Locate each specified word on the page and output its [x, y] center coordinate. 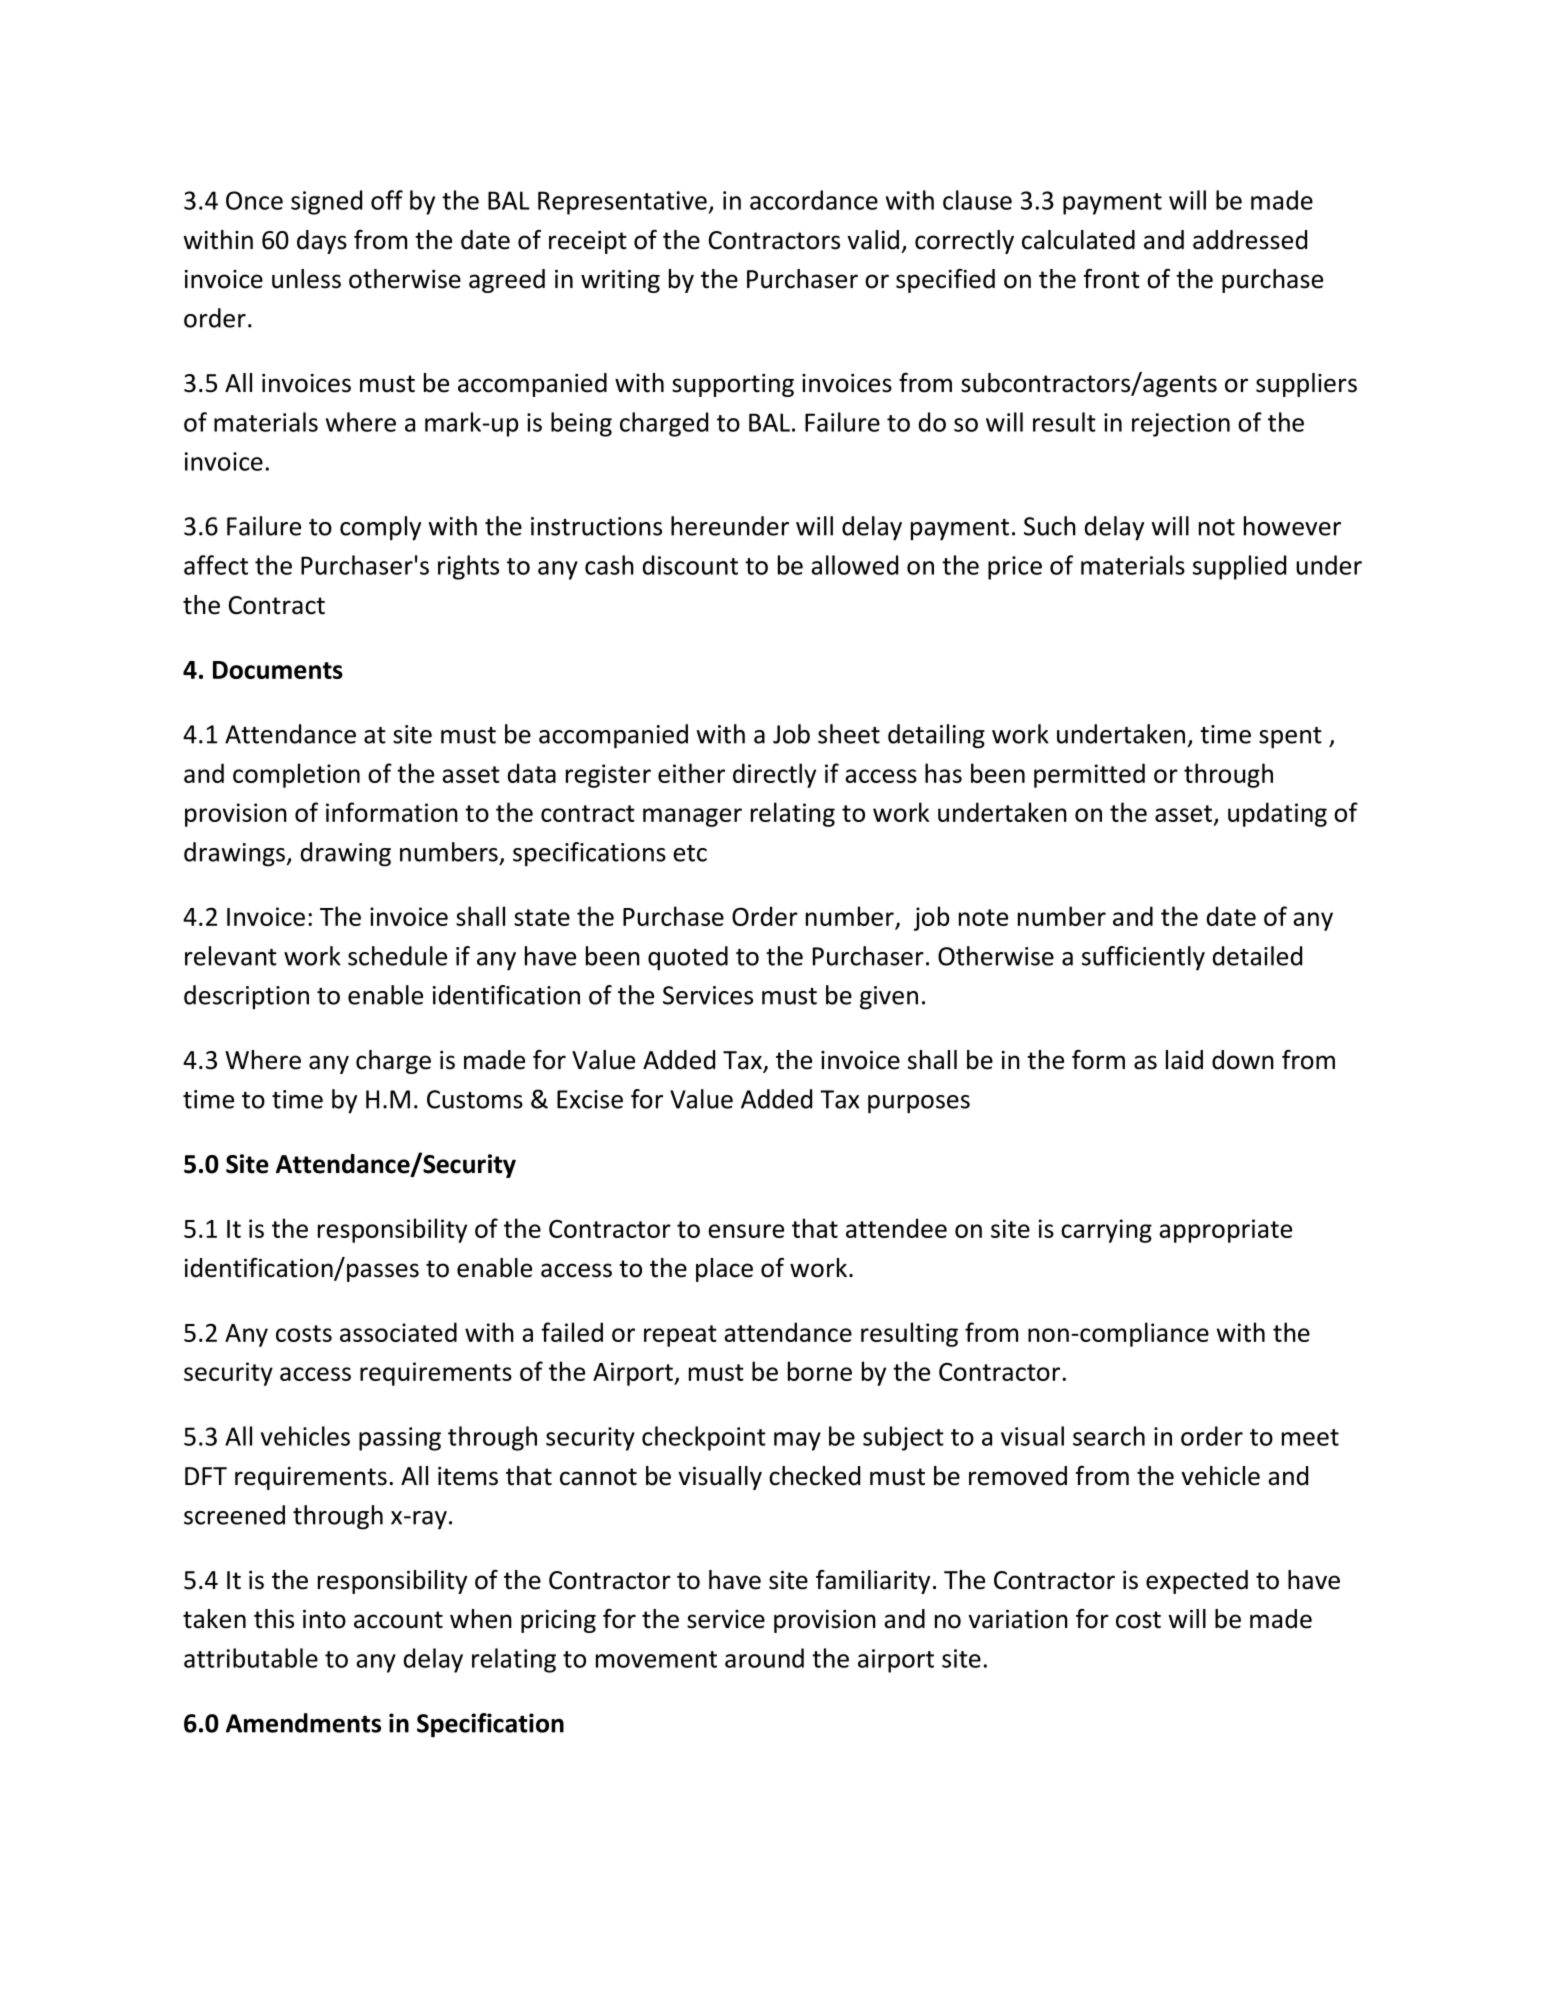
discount [690, 565]
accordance [814, 200]
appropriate [1225, 1231]
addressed [1250, 240]
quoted [688, 958]
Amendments [303, 1723]
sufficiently [1143, 958]
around [764, 1658]
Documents [278, 670]
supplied [1239, 567]
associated [398, 1332]
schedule [397, 956]
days [322, 242]
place [724, 1270]
